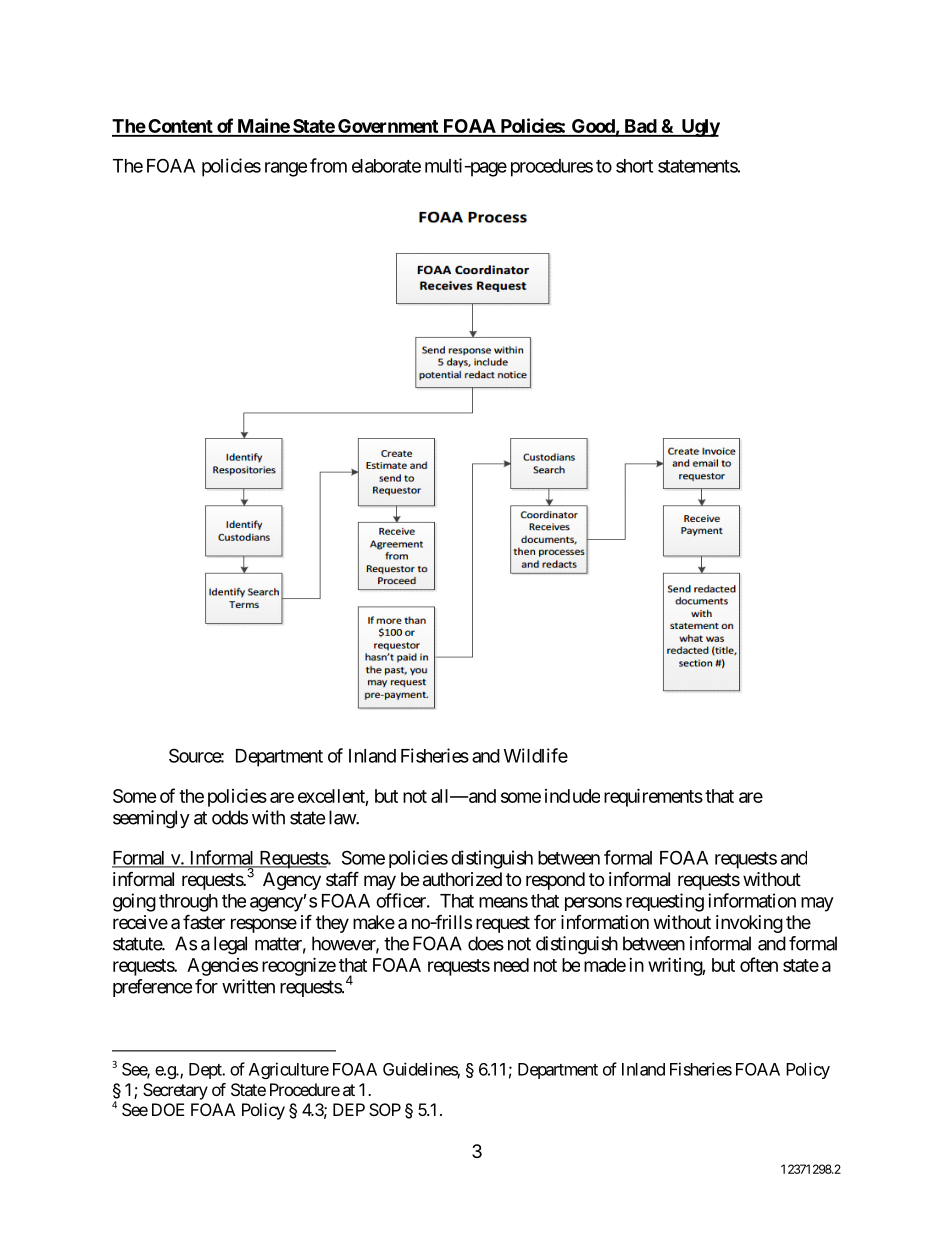  Describe the element at coordinates (151, 819) in the screenshot. I see `seemingly` at that location.
